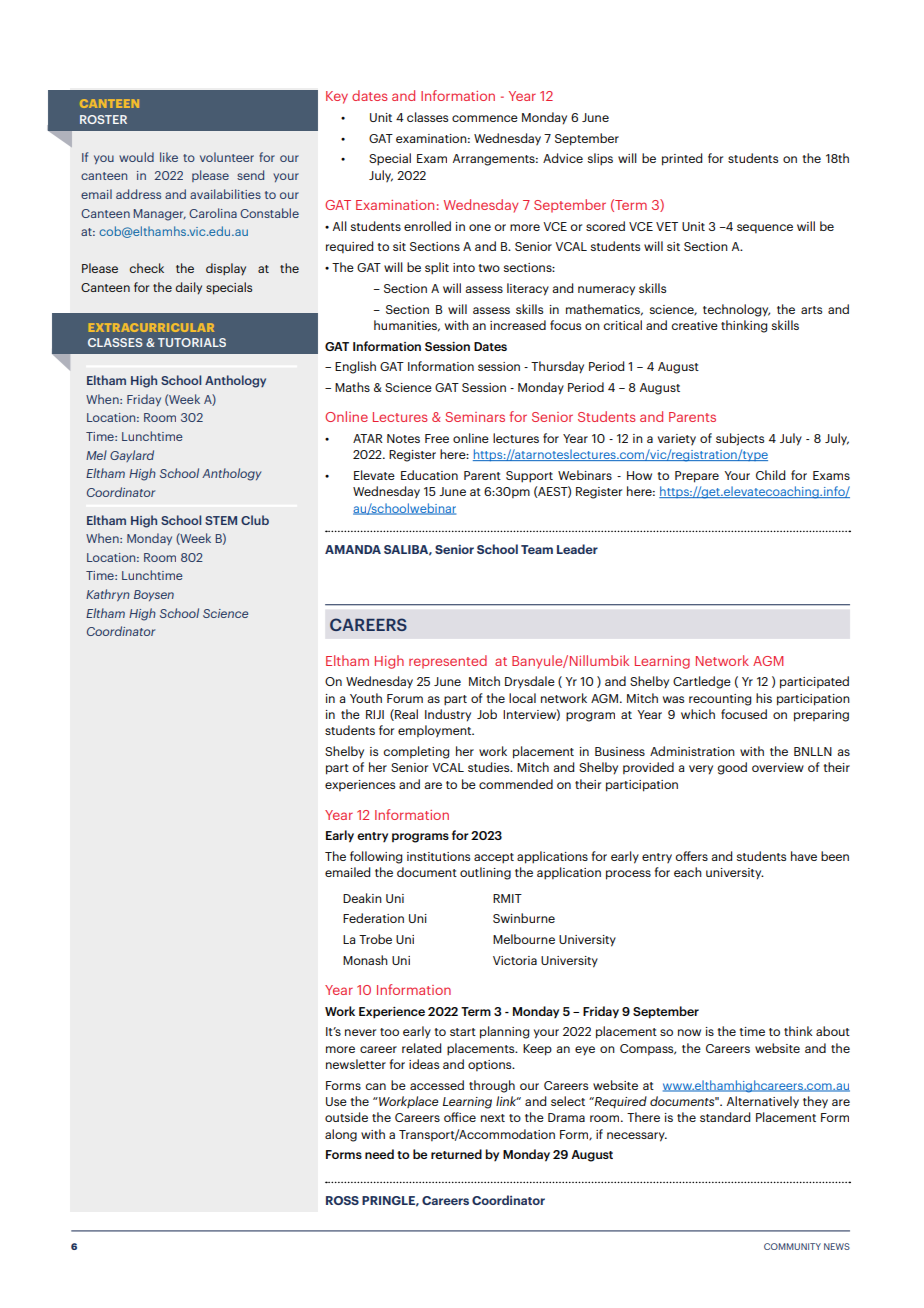  I want to click on following, so click(376, 857).
